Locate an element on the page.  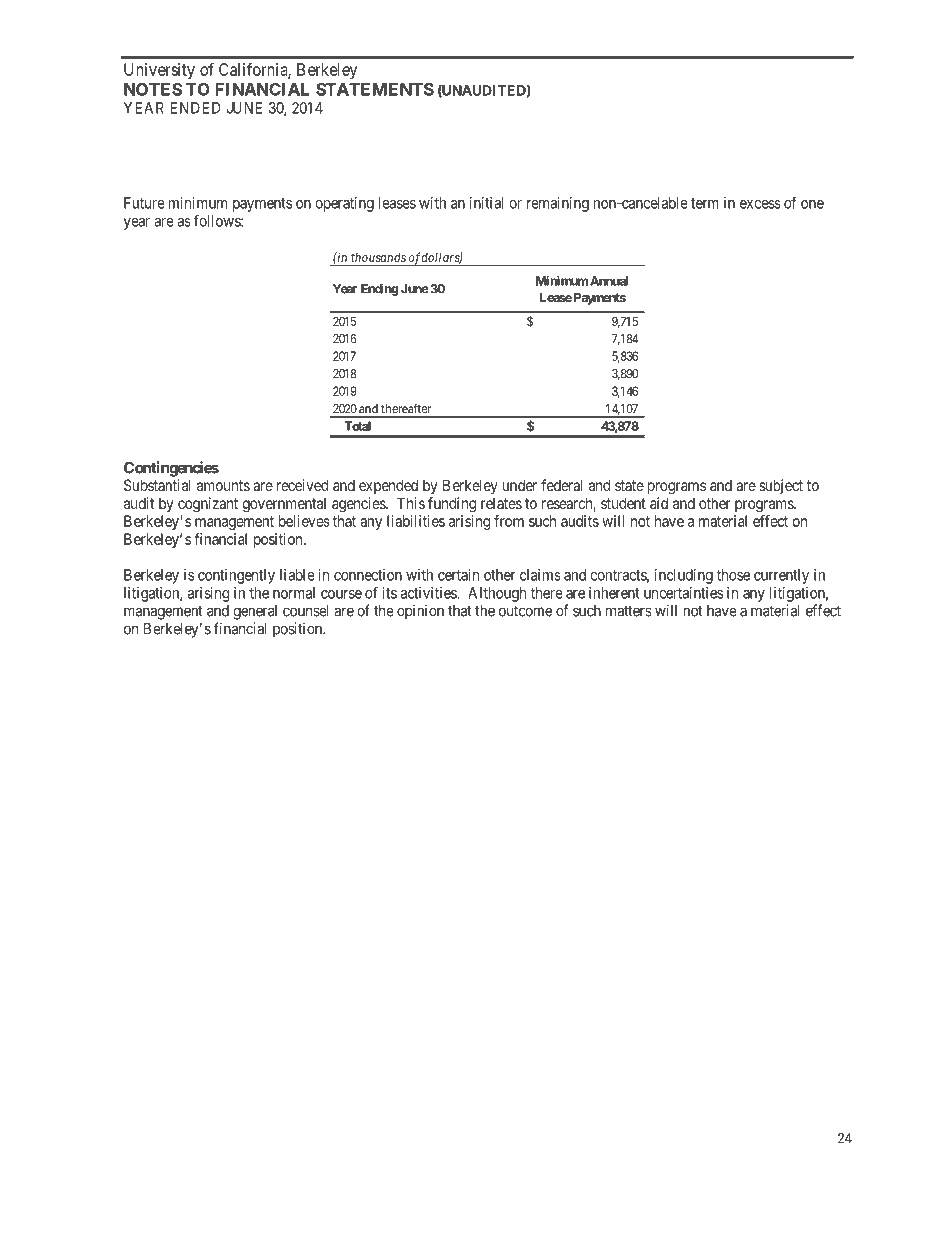
contingently is located at coordinates (236, 576).
